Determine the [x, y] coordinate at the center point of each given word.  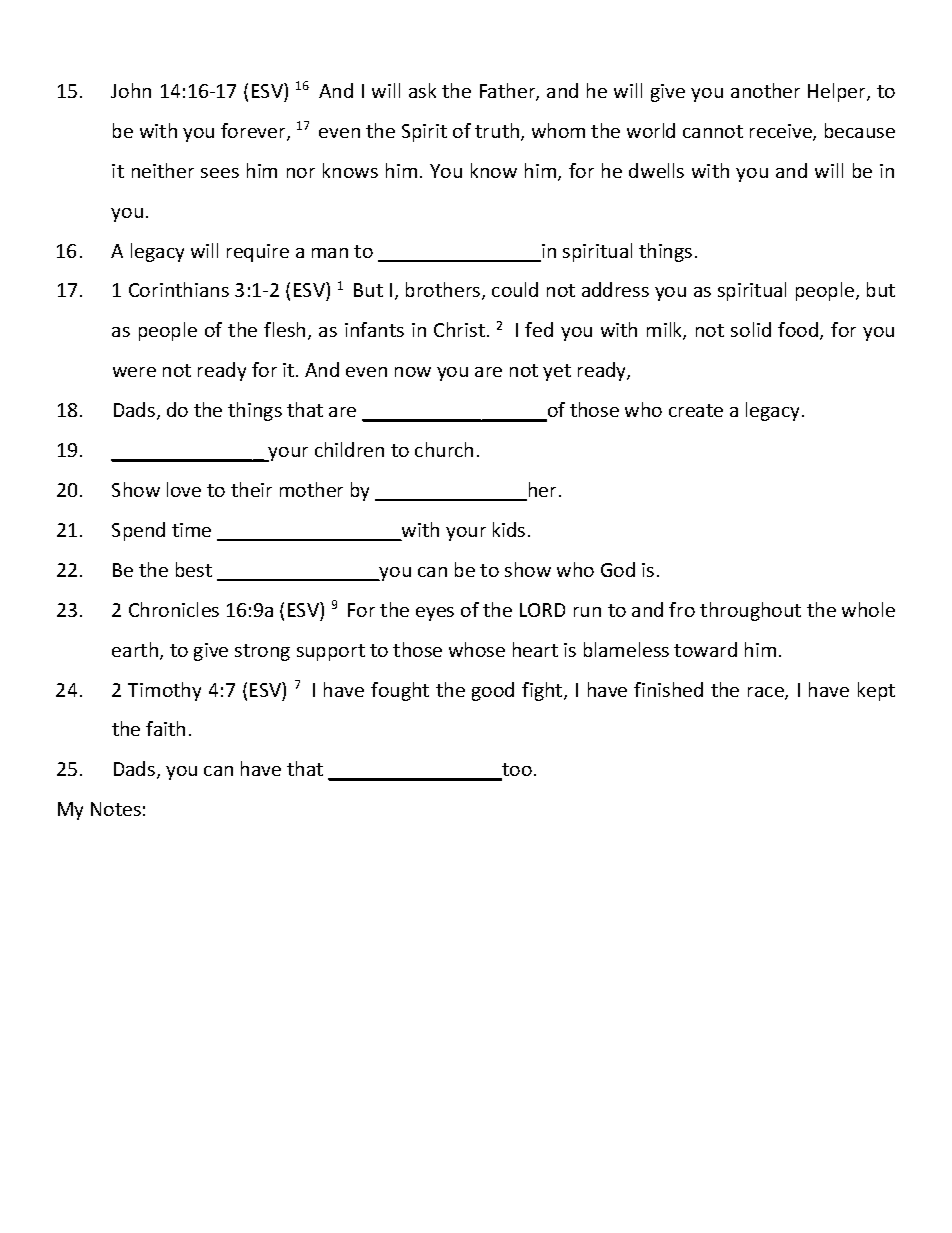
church [444, 449]
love [184, 489]
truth [498, 132]
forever [254, 132]
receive [782, 132]
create [696, 410]
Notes [116, 809]
